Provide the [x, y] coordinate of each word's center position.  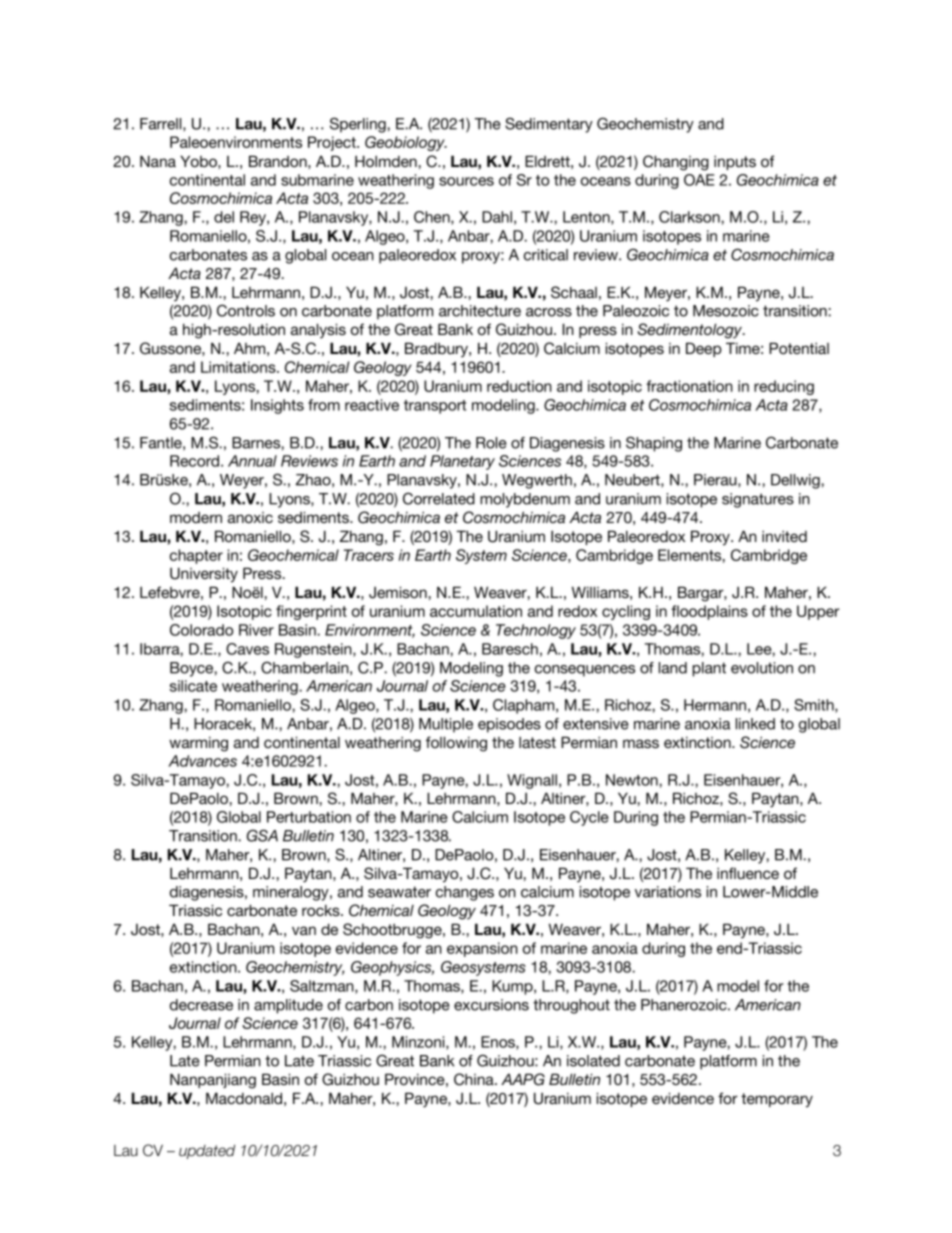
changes [465, 893]
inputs [735, 163]
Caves [247, 649]
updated [207, 1152]
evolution [762, 668]
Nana [158, 161]
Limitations [239, 367]
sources [466, 181]
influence [748, 873]
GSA [262, 835]
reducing [784, 387]
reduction [519, 386]
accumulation [476, 611]
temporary [777, 1100]
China [475, 1079]
